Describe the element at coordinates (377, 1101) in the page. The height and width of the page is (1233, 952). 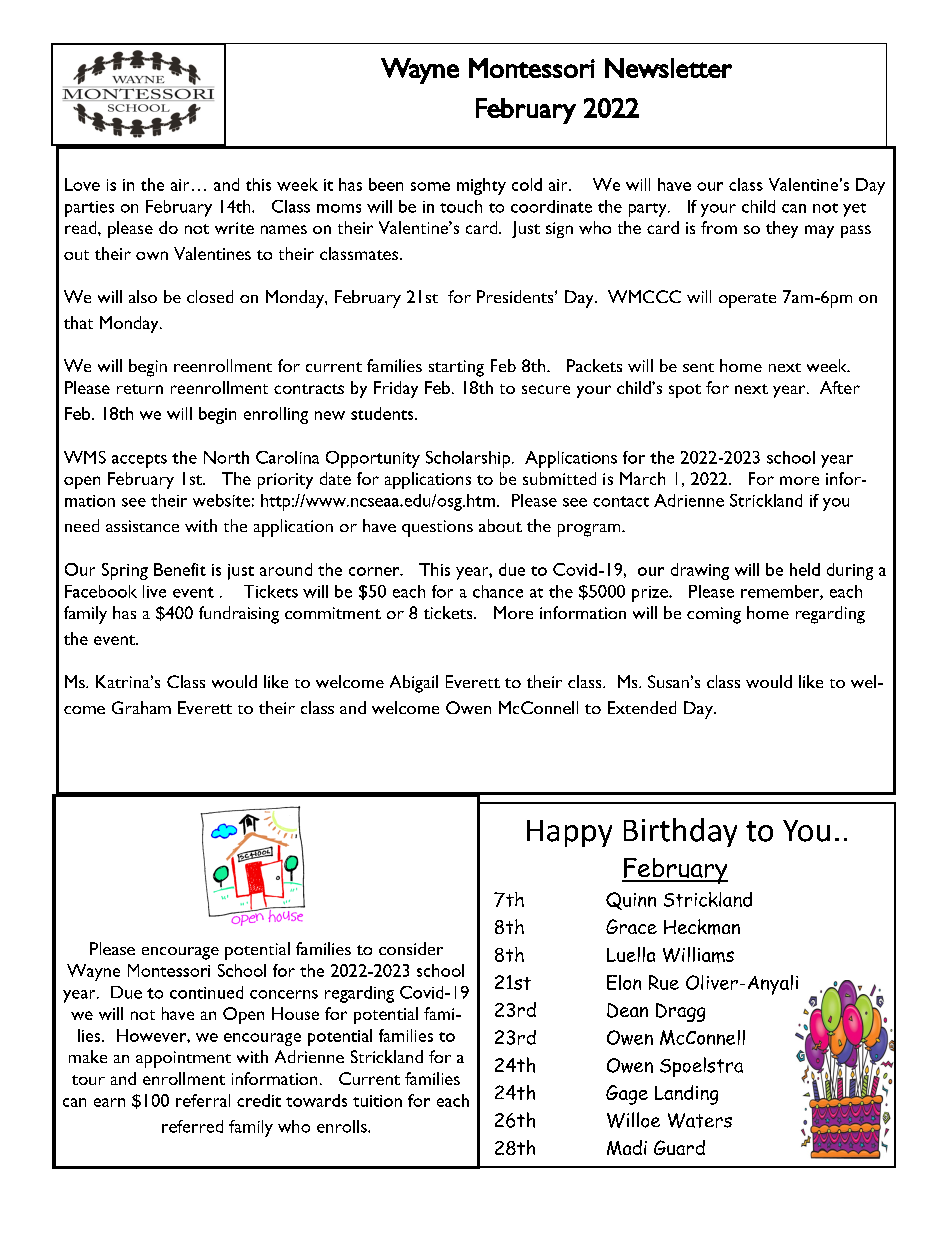
I see `tuition` at that location.
